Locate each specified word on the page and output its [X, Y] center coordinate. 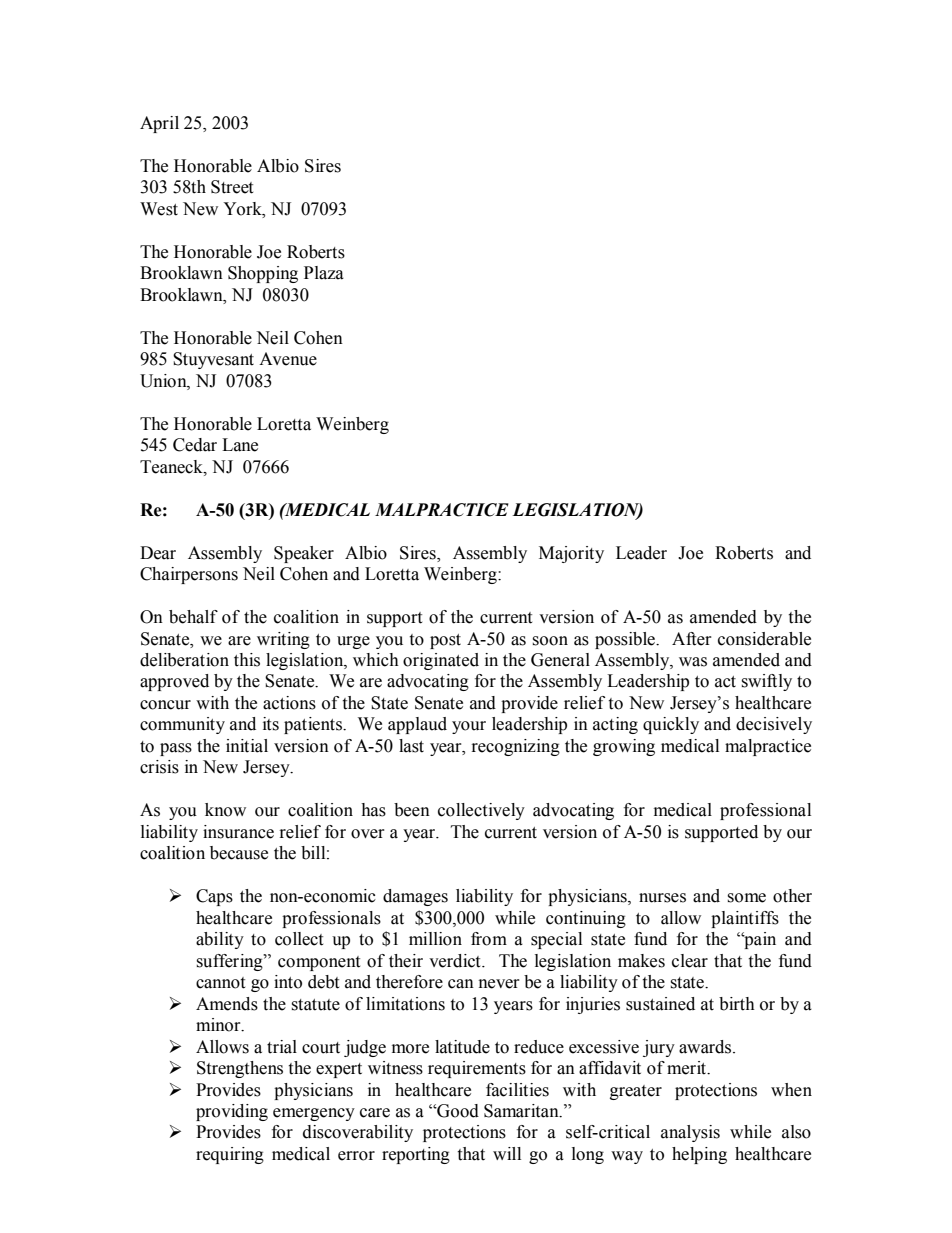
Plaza [324, 273]
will [507, 1153]
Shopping [263, 274]
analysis [690, 1133]
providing [232, 1112]
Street [232, 187]
